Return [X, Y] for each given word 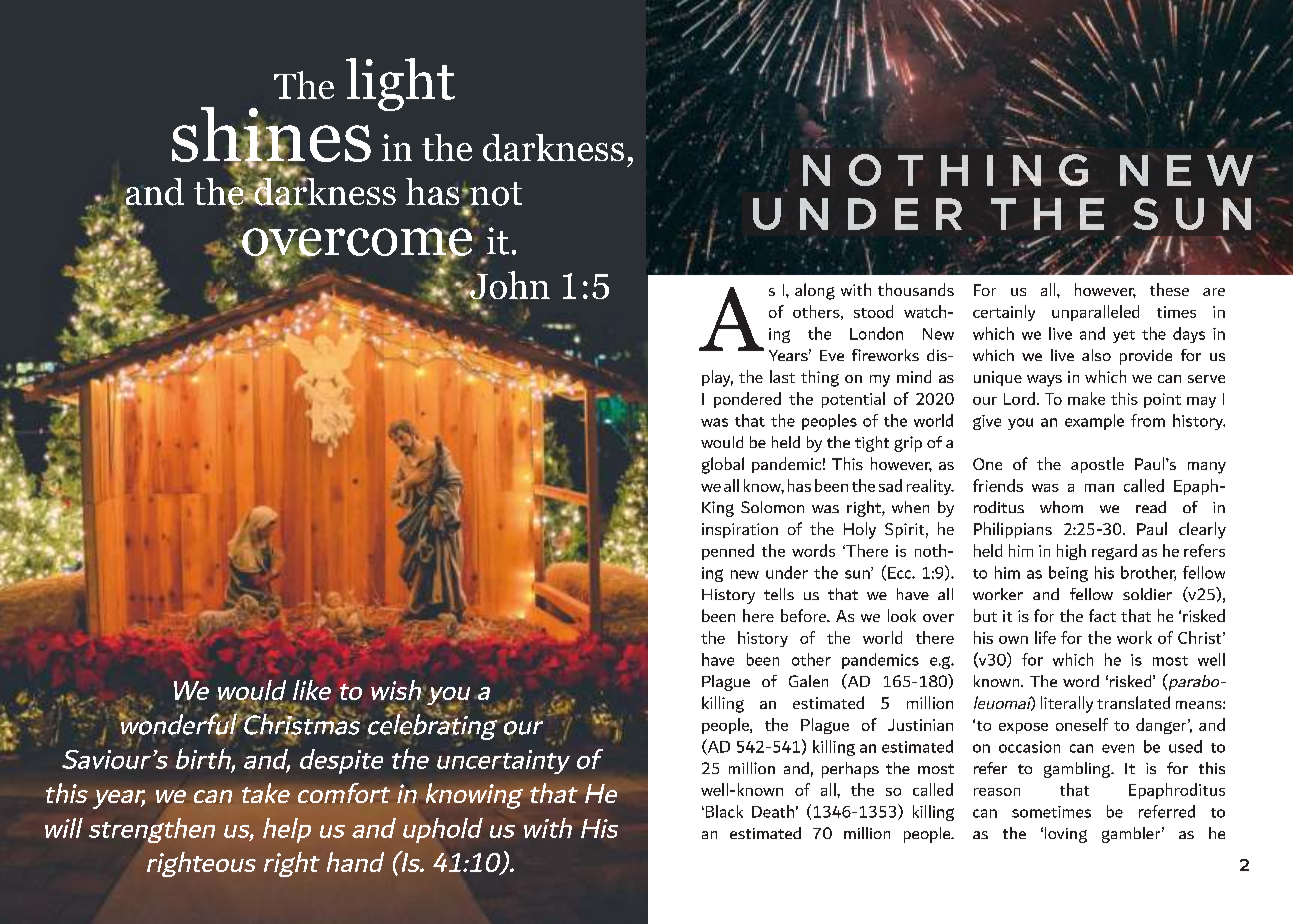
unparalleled [1095, 313]
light [400, 84]
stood [873, 311]
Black [723, 811]
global [723, 465]
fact [1102, 615]
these [1169, 289]
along [815, 291]
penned [728, 552]
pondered [747, 400]
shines [271, 135]
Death [773, 811]
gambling [1078, 770]
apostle [1097, 465]
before [805, 615]
